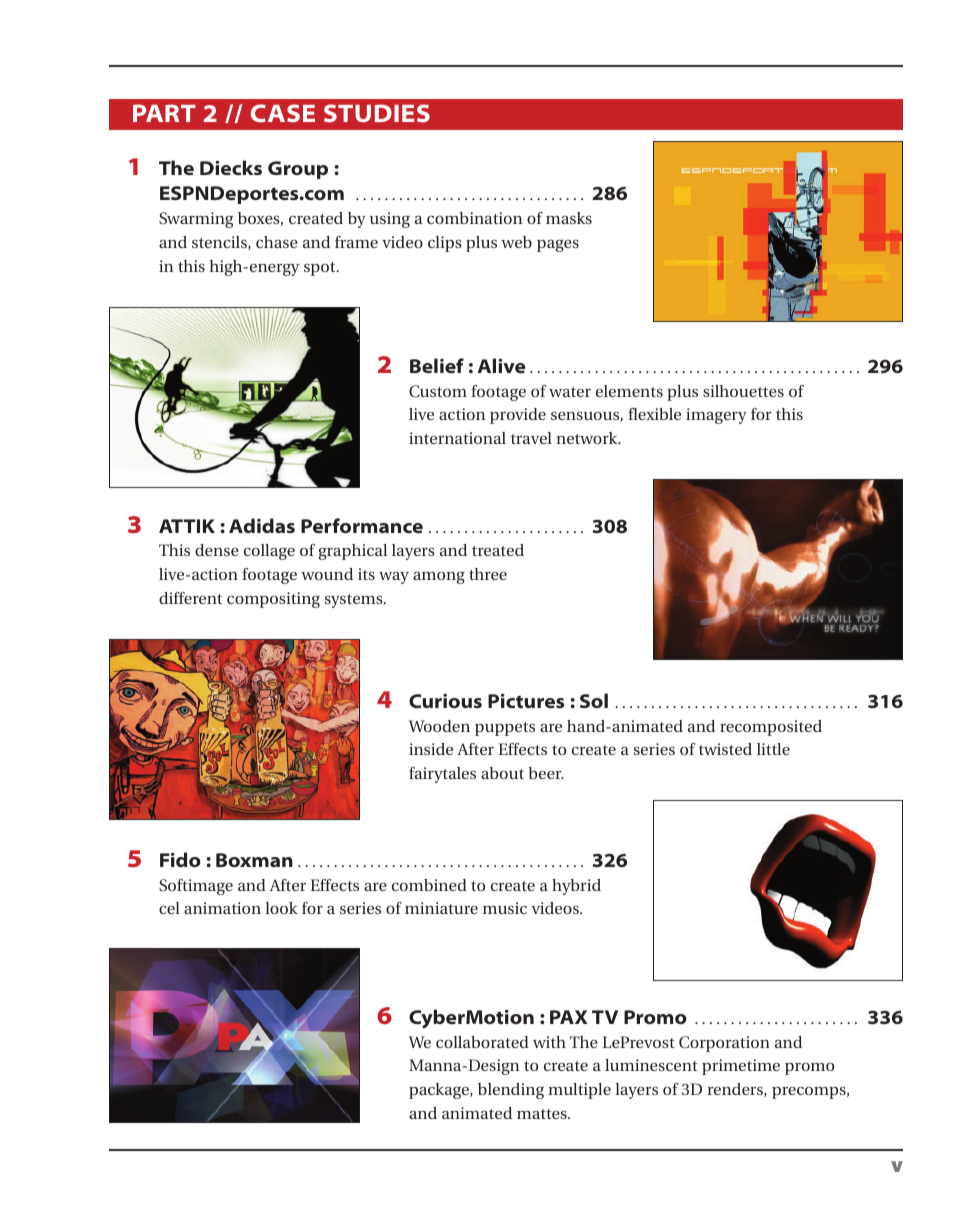  Describe the element at coordinates (222, 908) in the screenshot. I see `animation` at that location.
